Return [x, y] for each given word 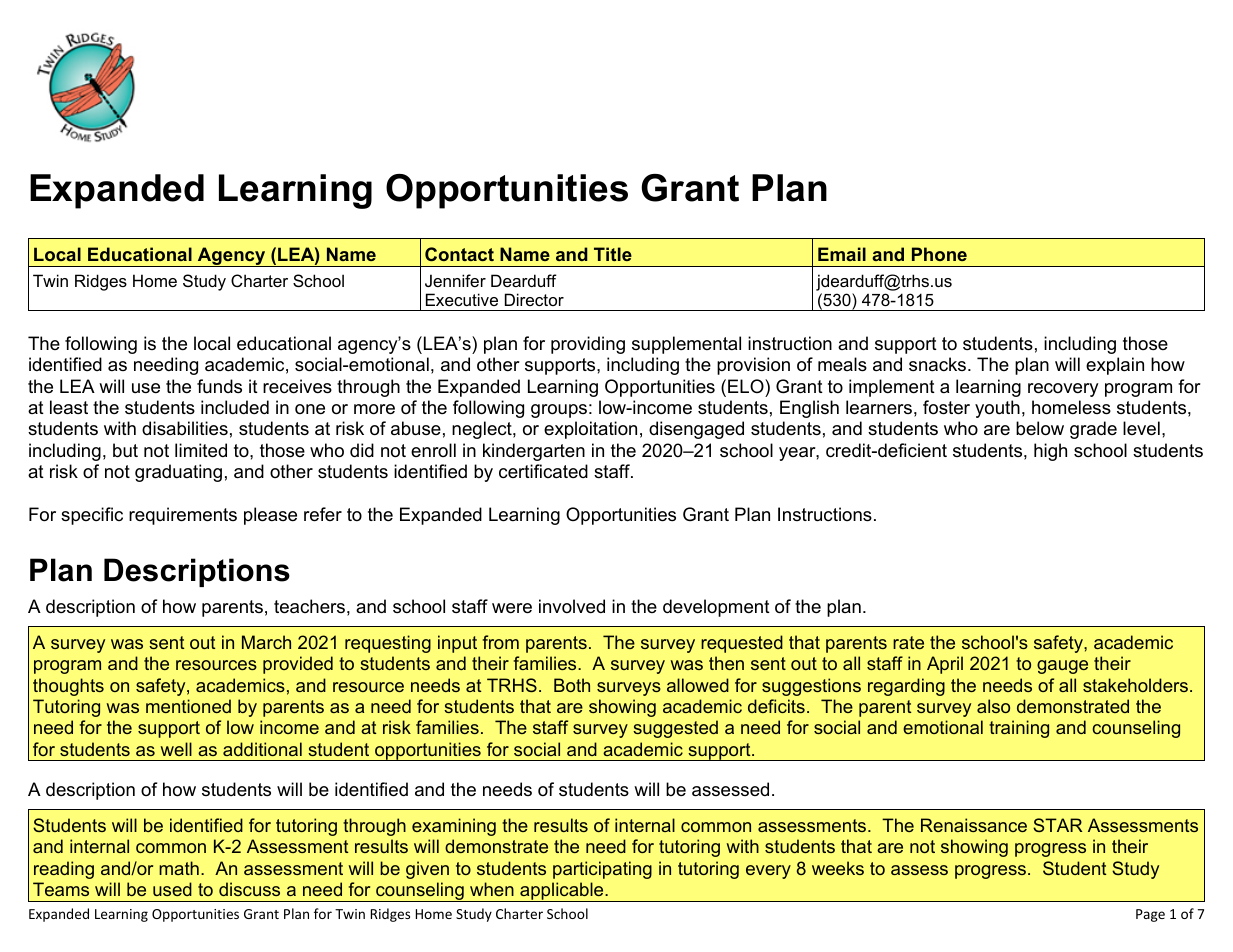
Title [613, 254]
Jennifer [455, 280]
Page [1150, 915]
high [1050, 452]
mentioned [188, 706]
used [172, 889]
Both [572, 685]
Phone [939, 254]
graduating [178, 473]
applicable [562, 892]
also [993, 706]
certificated [543, 471]
